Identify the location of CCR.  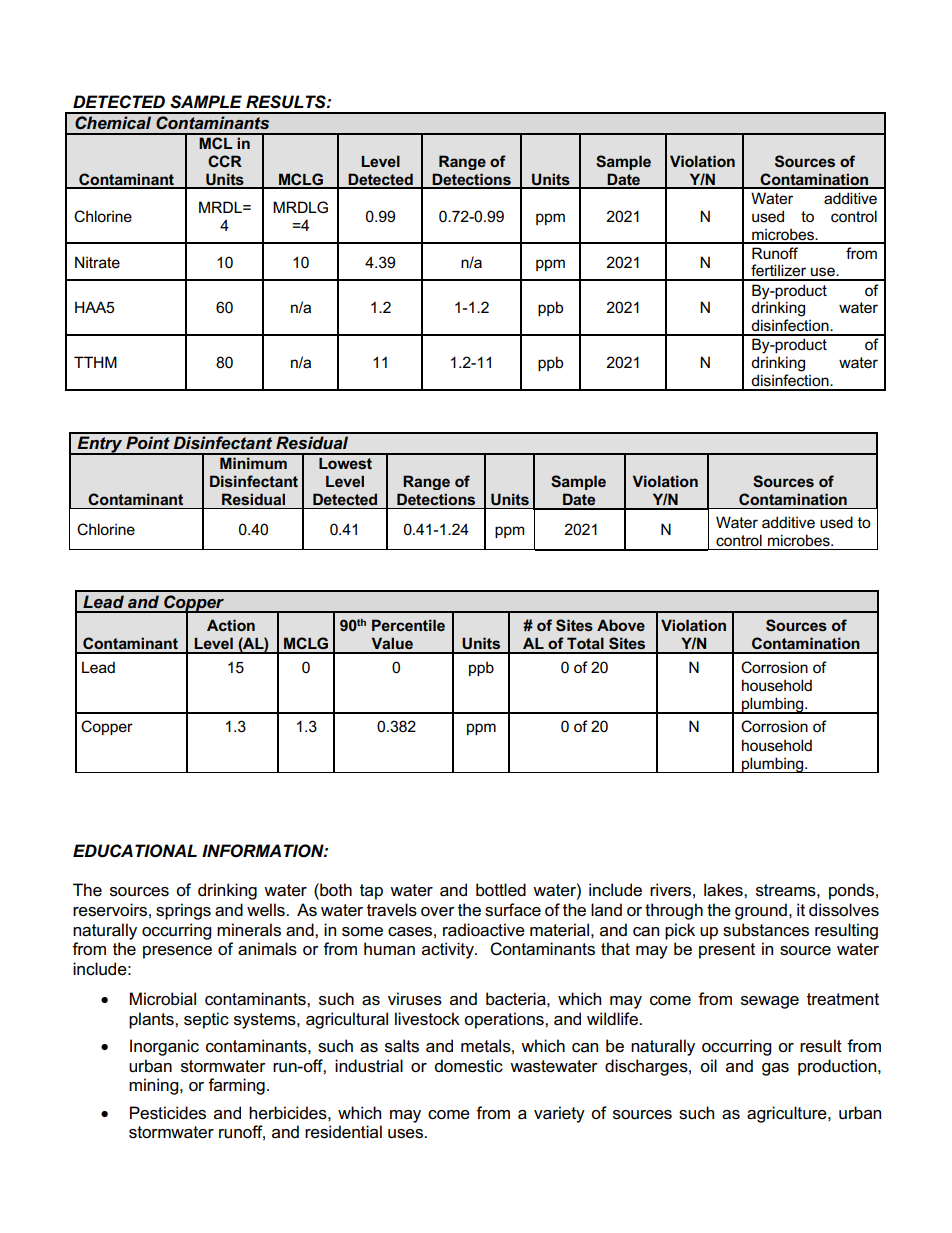
(225, 161).
